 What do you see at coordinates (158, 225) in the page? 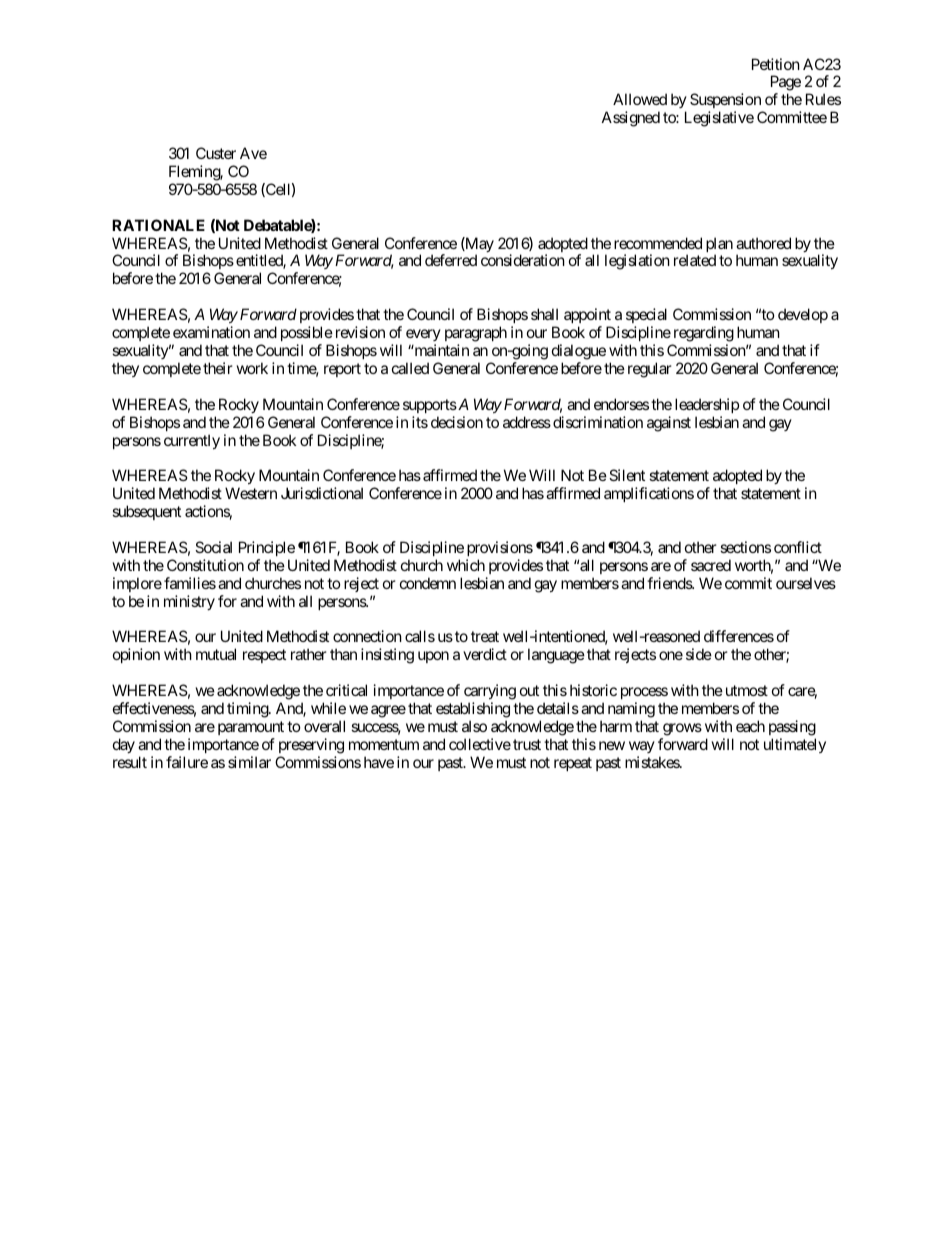
I see `RATIONALE` at bounding box center [158, 225].
